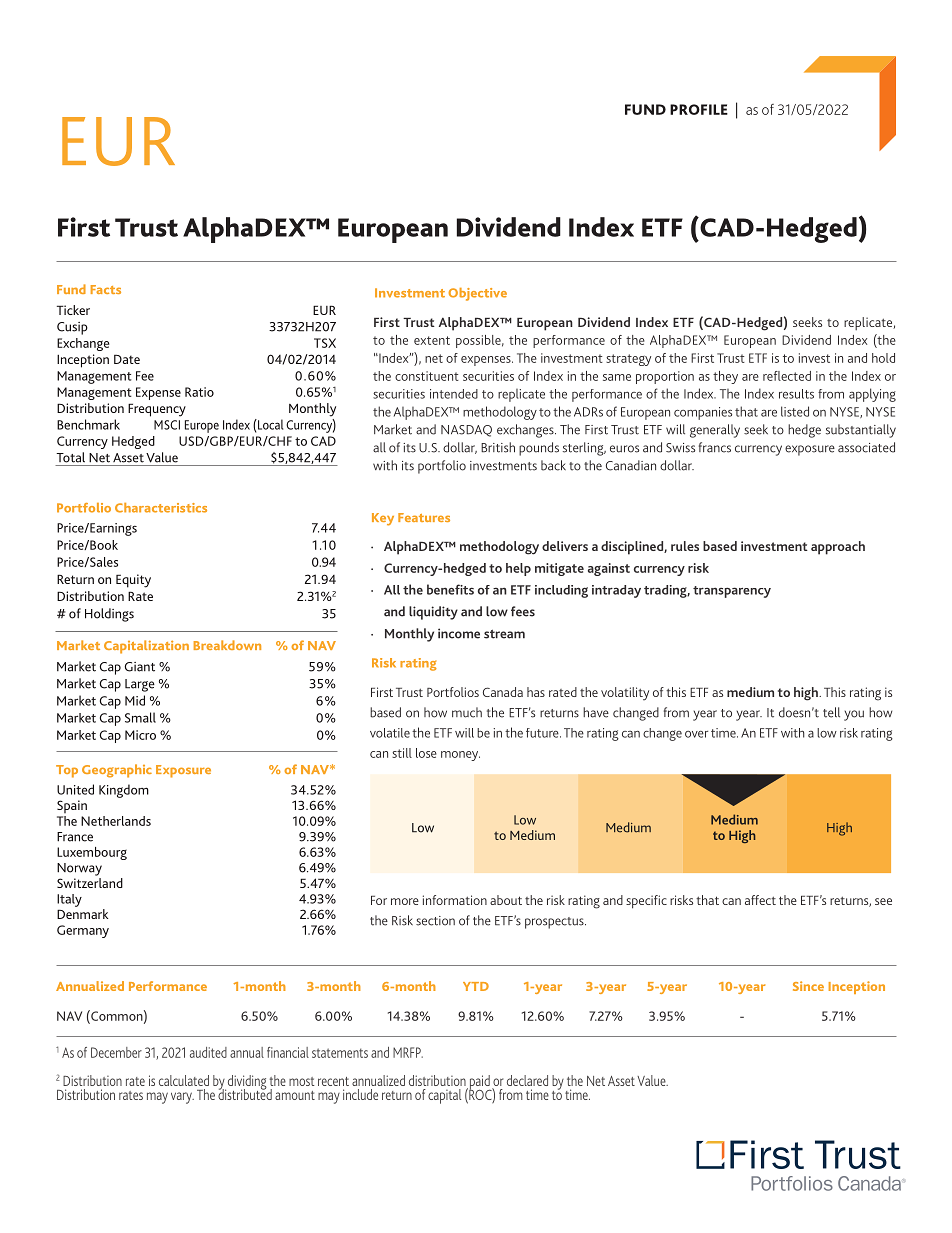 The height and width of the image is (1233, 952). Describe the element at coordinates (725, 377) in the image. I see `they` at that location.
